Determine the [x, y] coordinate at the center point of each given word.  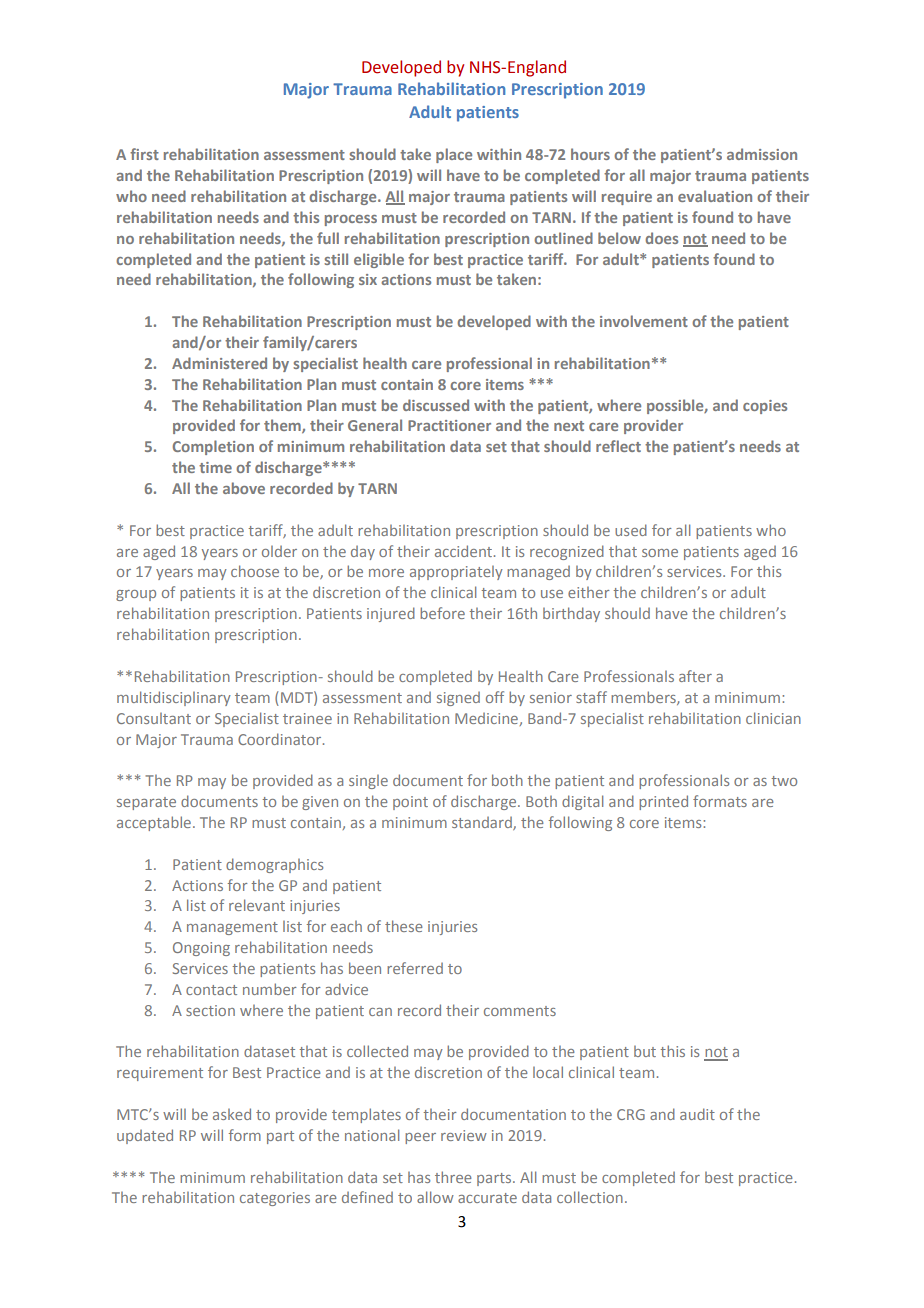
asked [232, 1114]
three [453, 1177]
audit [697, 1114]
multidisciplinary [174, 698]
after [695, 676]
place [454, 155]
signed [458, 699]
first [144, 154]
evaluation [715, 196]
